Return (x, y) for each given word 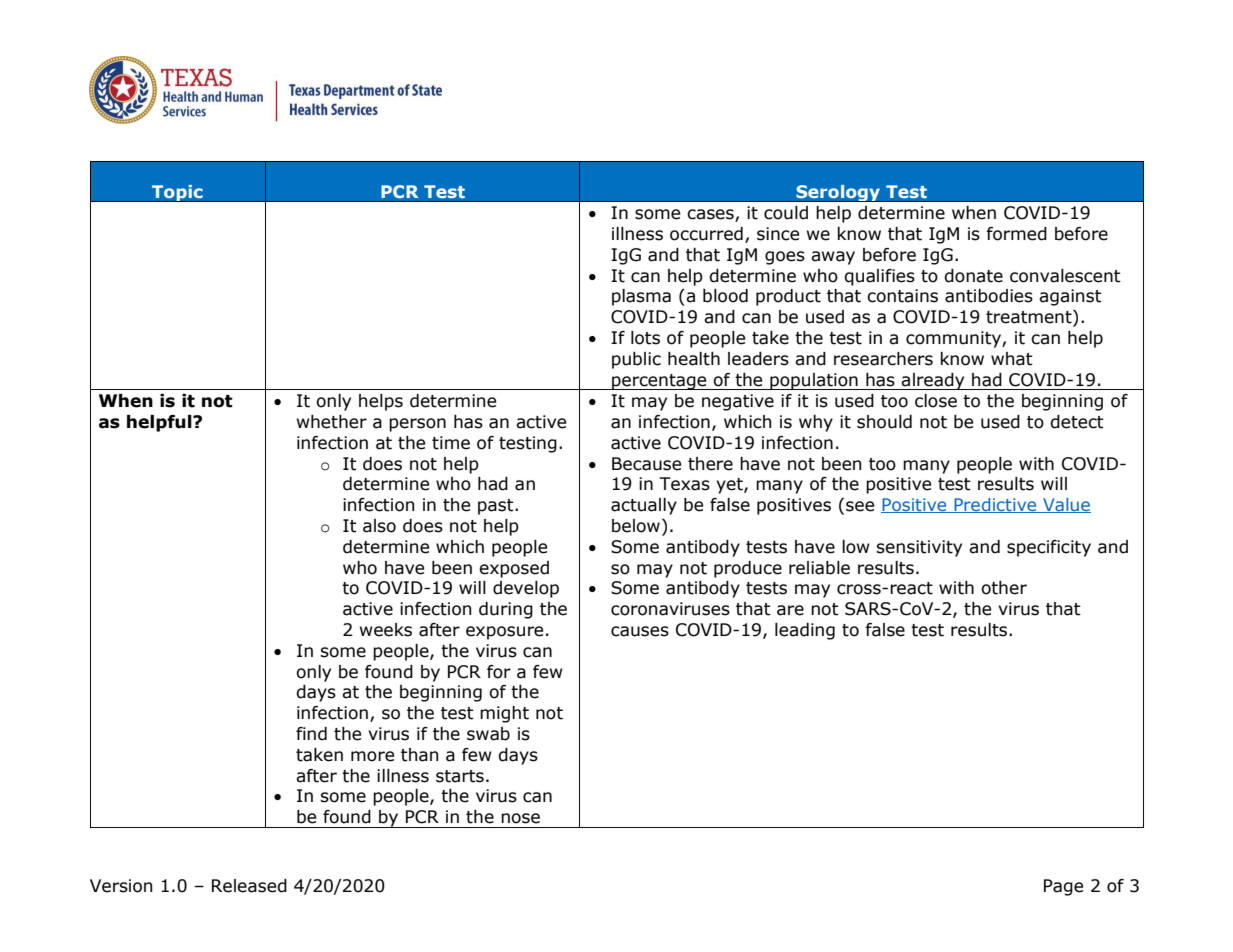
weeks (386, 630)
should (884, 422)
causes (640, 631)
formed (1016, 234)
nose (520, 818)
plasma (641, 297)
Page (1063, 887)
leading (805, 631)
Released (249, 886)
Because (646, 464)
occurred (706, 234)
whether (332, 422)
